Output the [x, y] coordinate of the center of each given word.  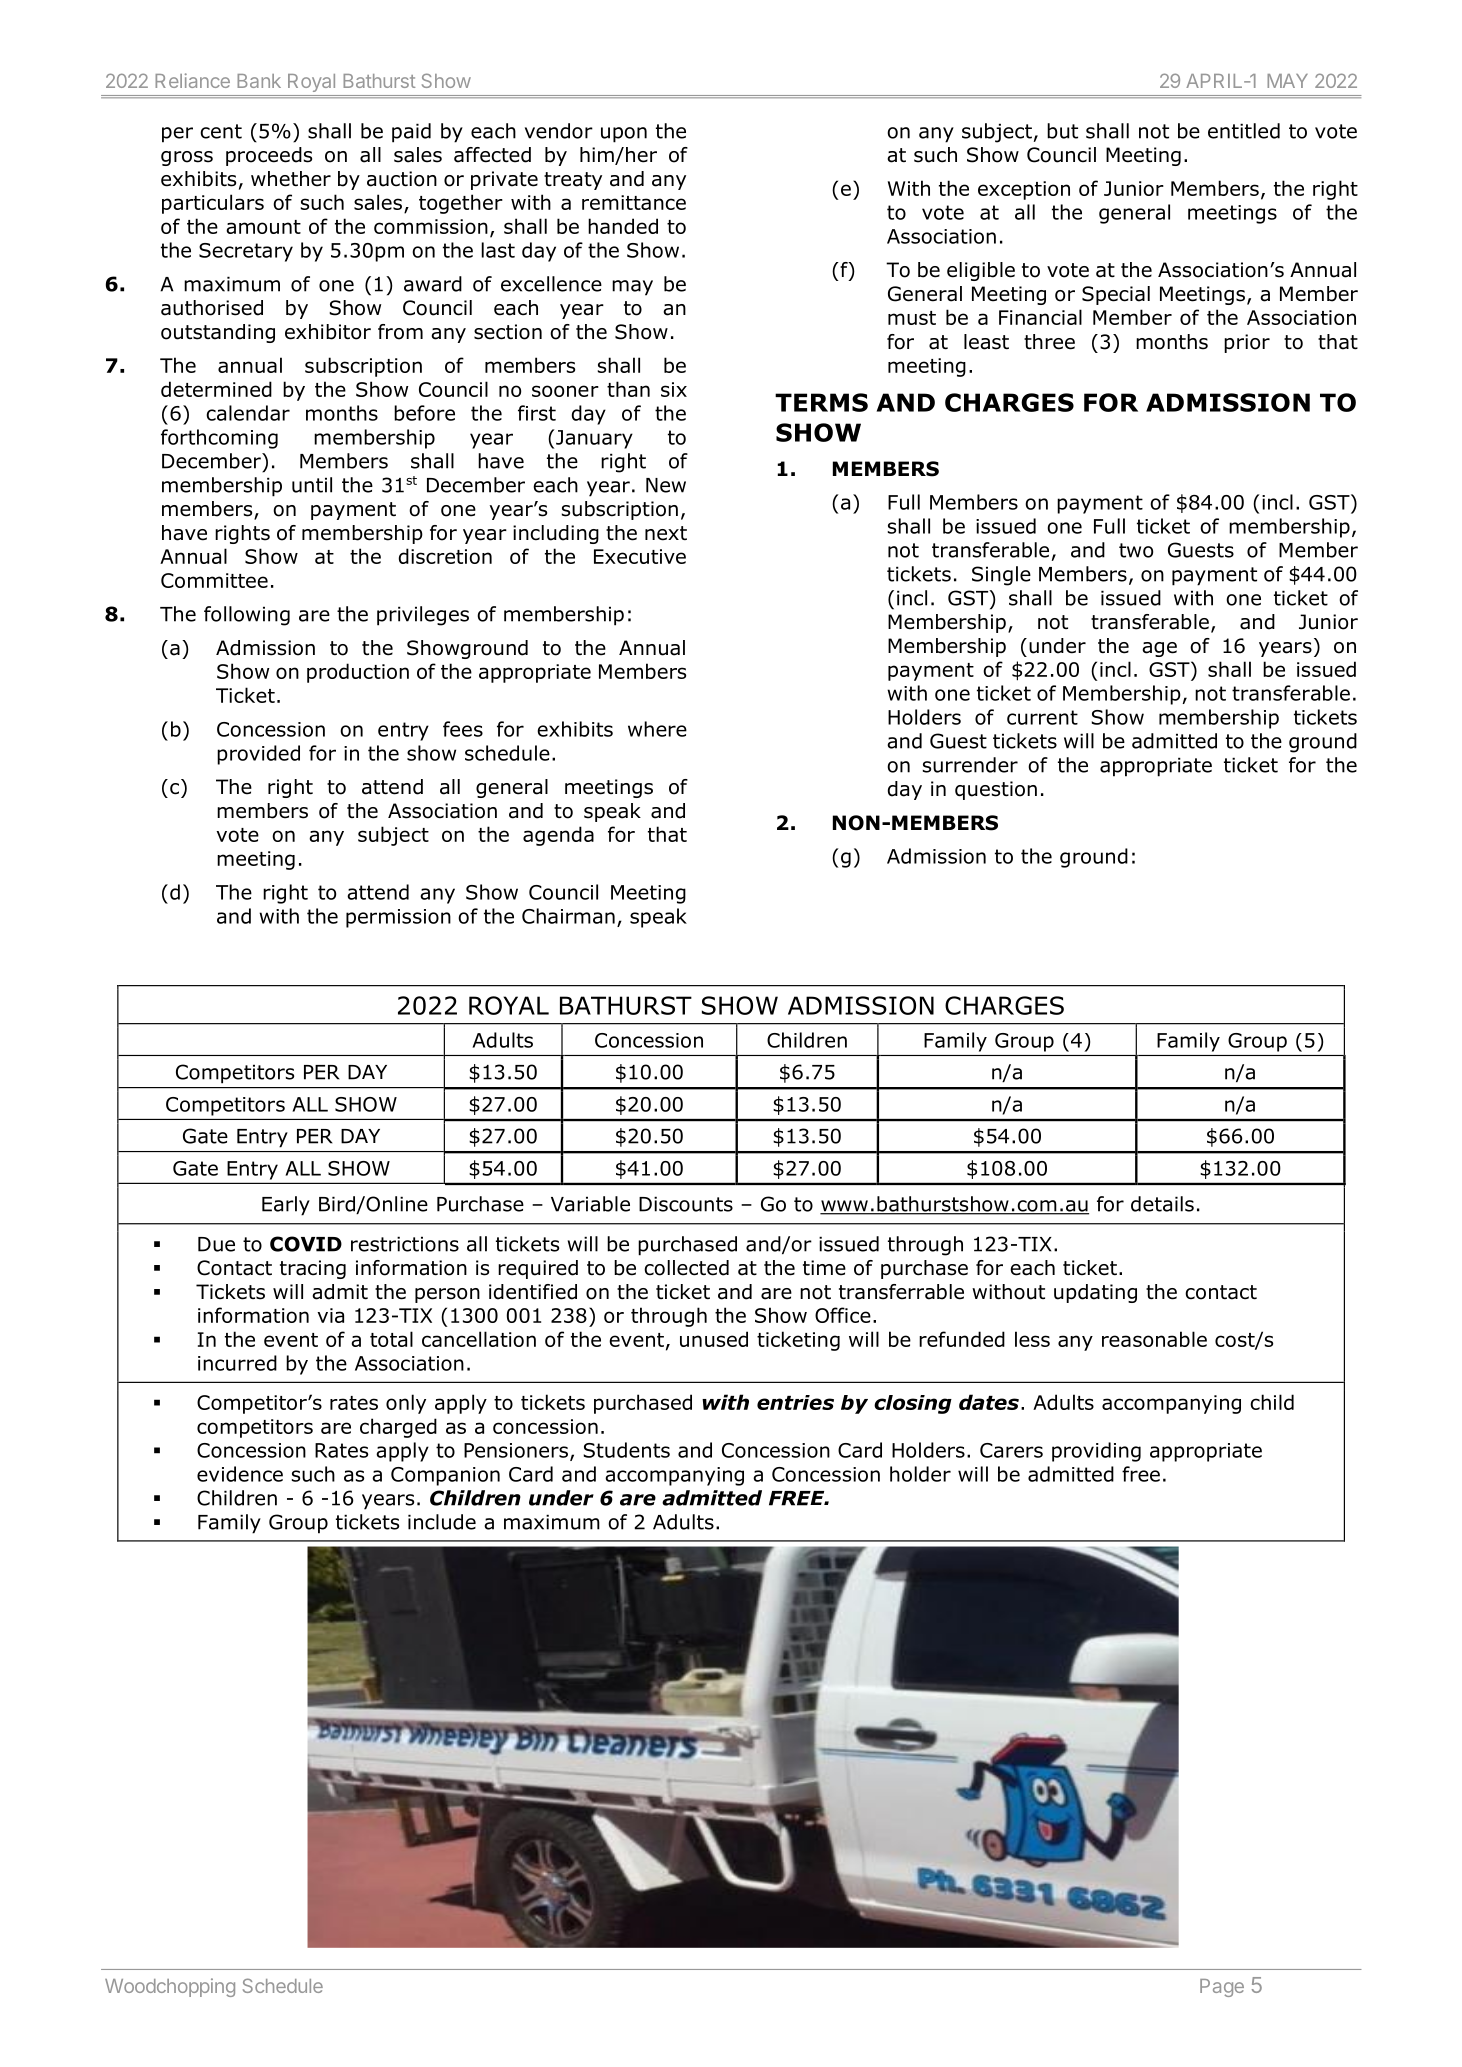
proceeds [269, 156]
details [1162, 1204]
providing [1096, 1452]
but [1062, 131]
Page [1222, 1988]
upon [624, 135]
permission [398, 918]
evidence [240, 1474]
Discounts [686, 1204]
